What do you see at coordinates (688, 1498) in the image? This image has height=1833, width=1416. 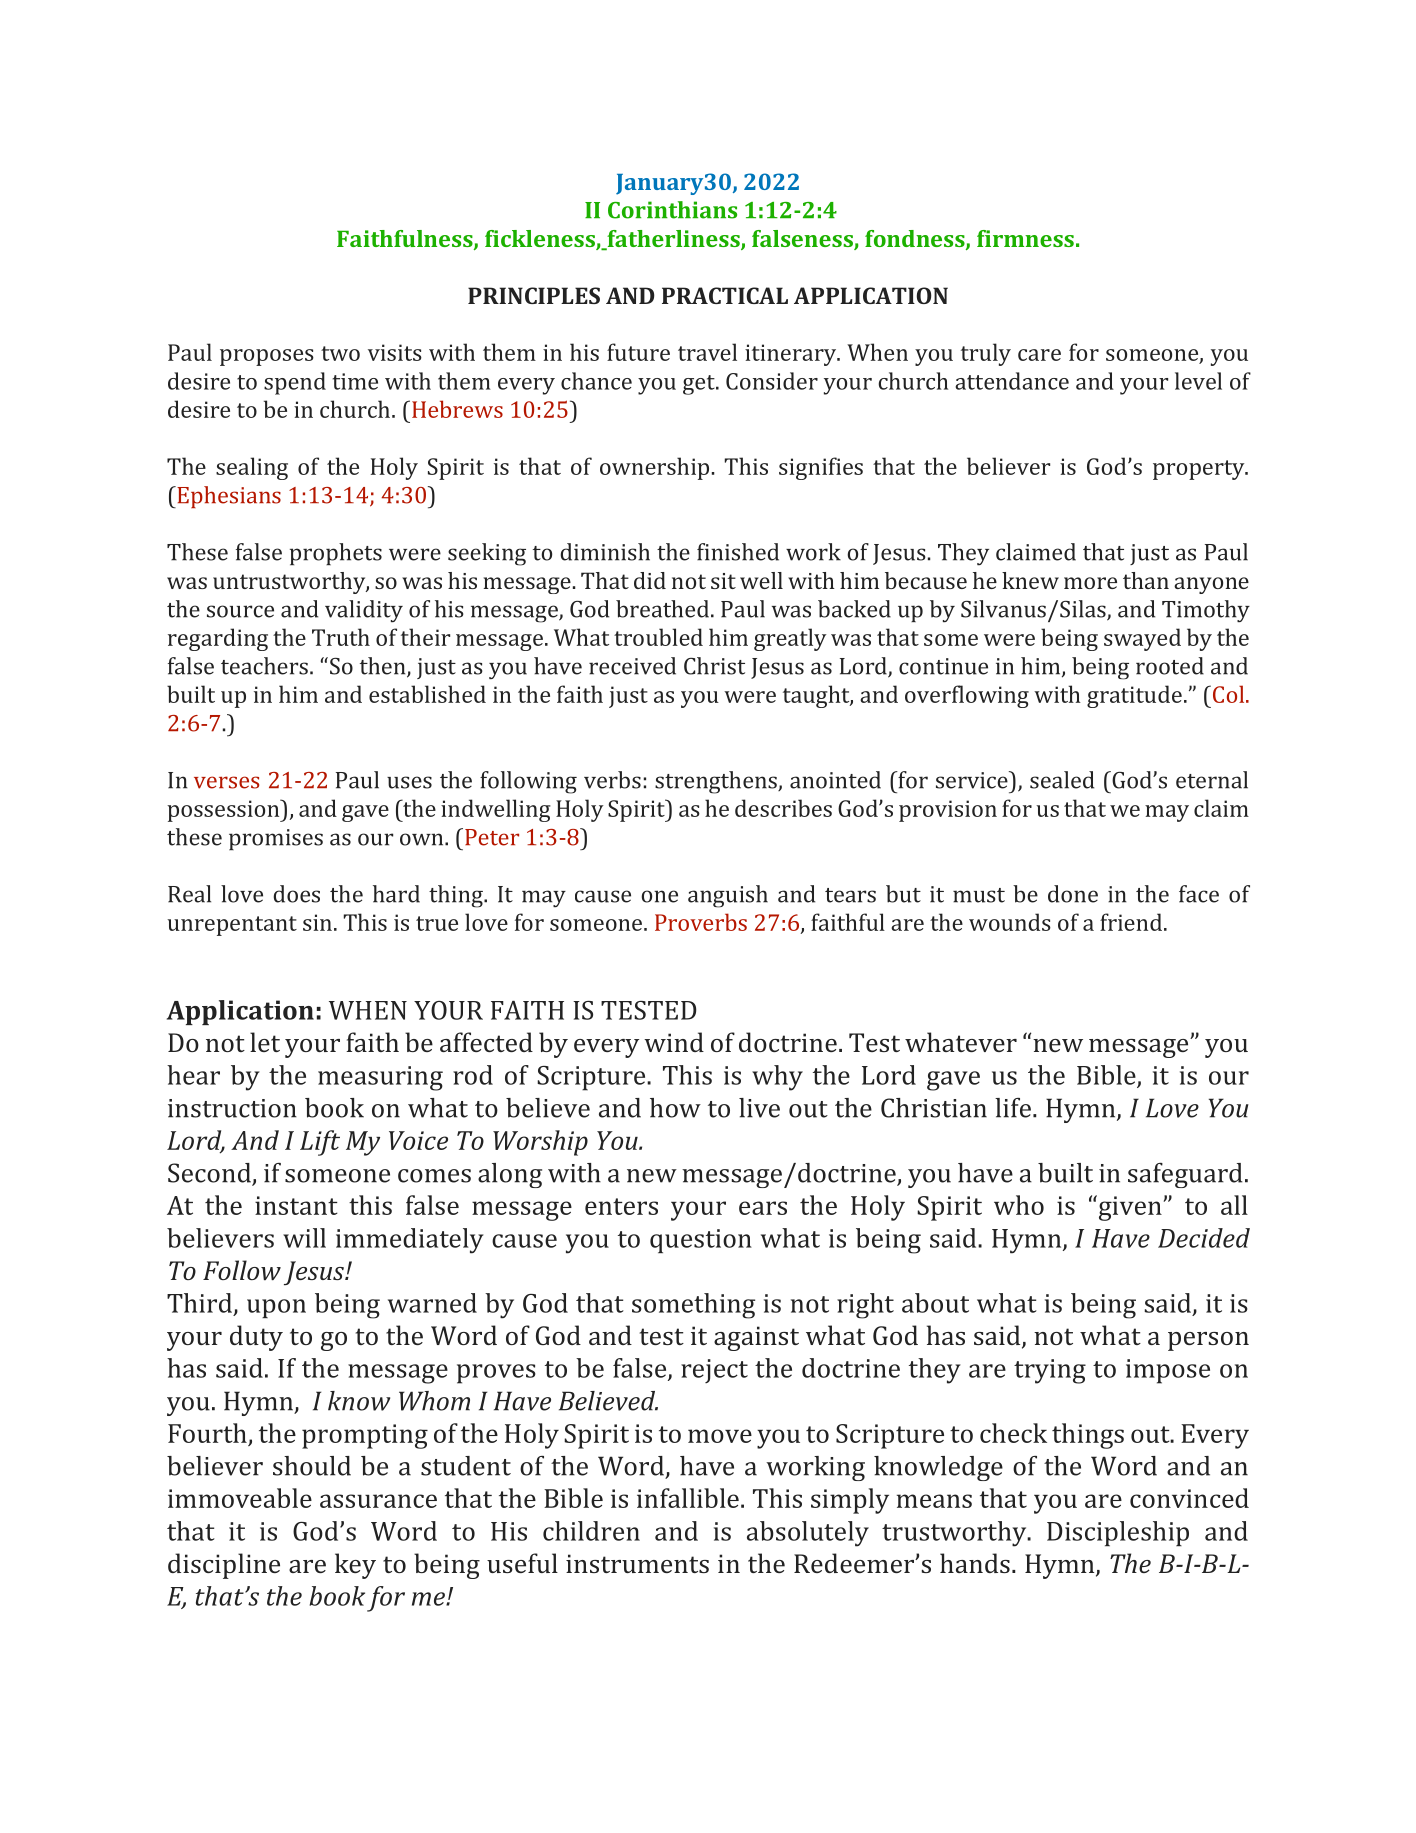 I see `infallible` at bounding box center [688, 1498].
